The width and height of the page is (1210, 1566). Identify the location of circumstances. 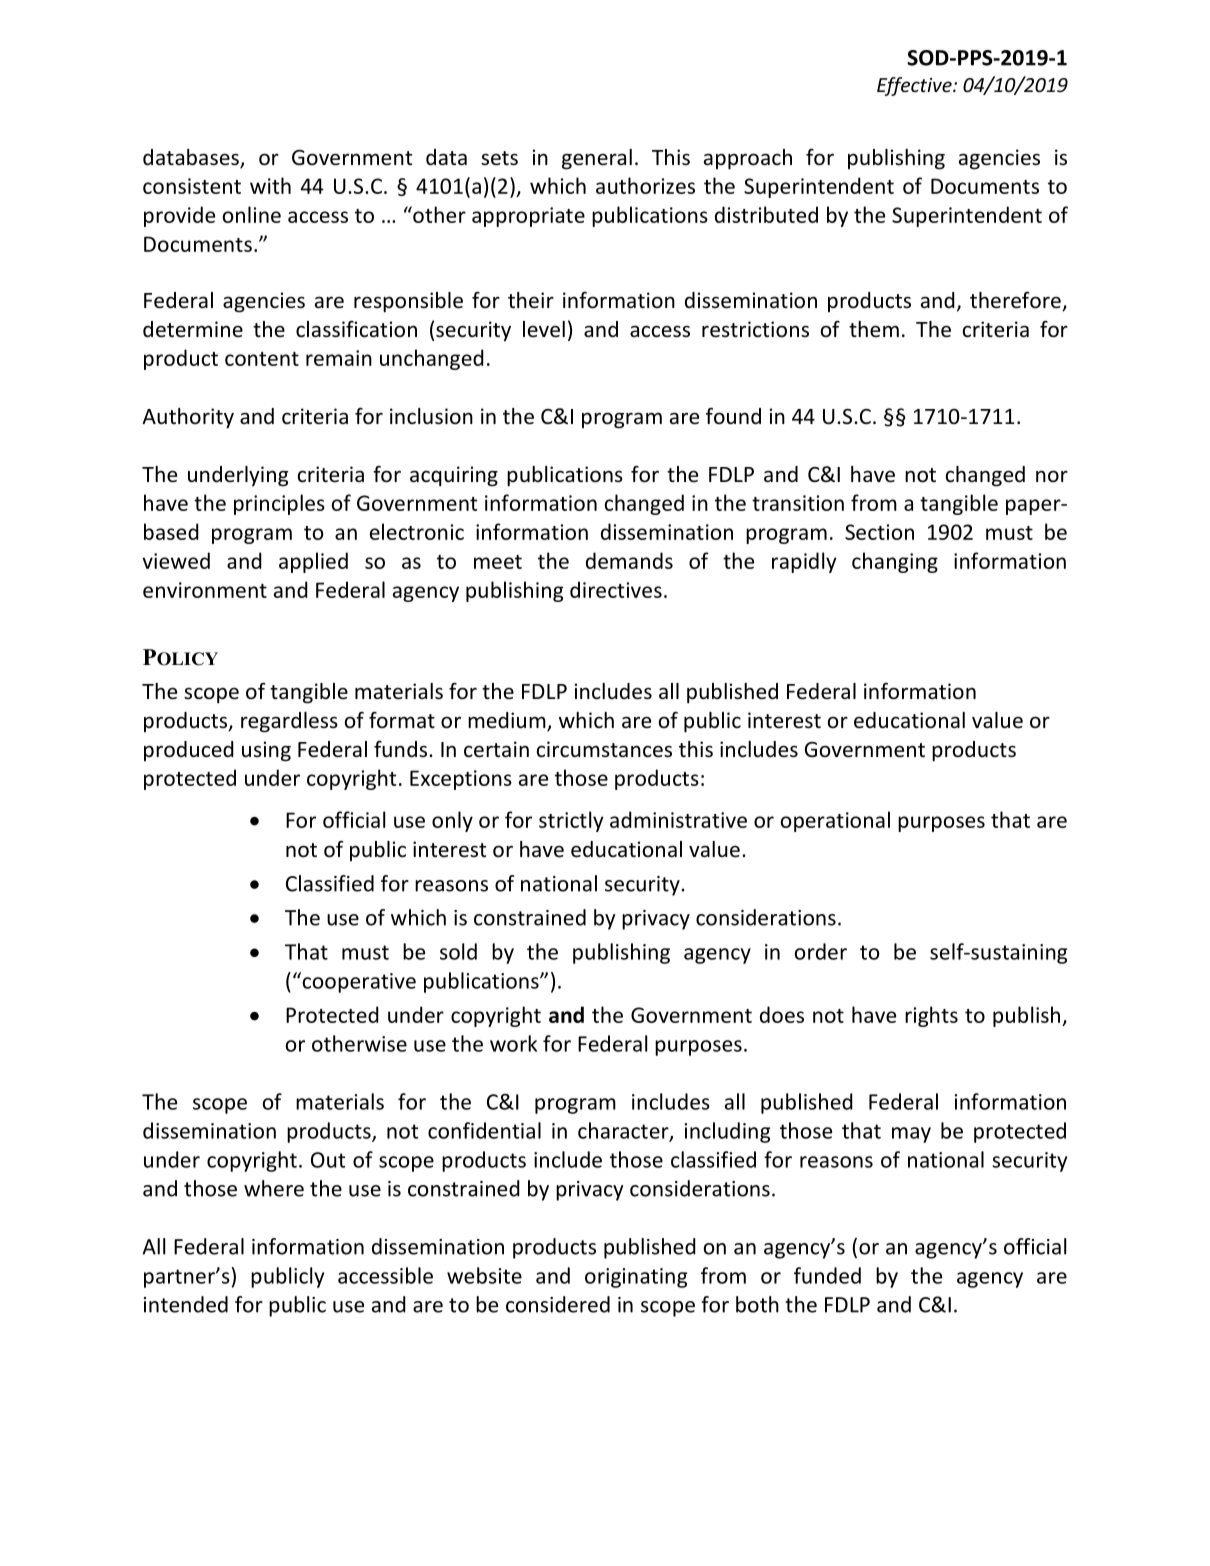
(604, 749).
